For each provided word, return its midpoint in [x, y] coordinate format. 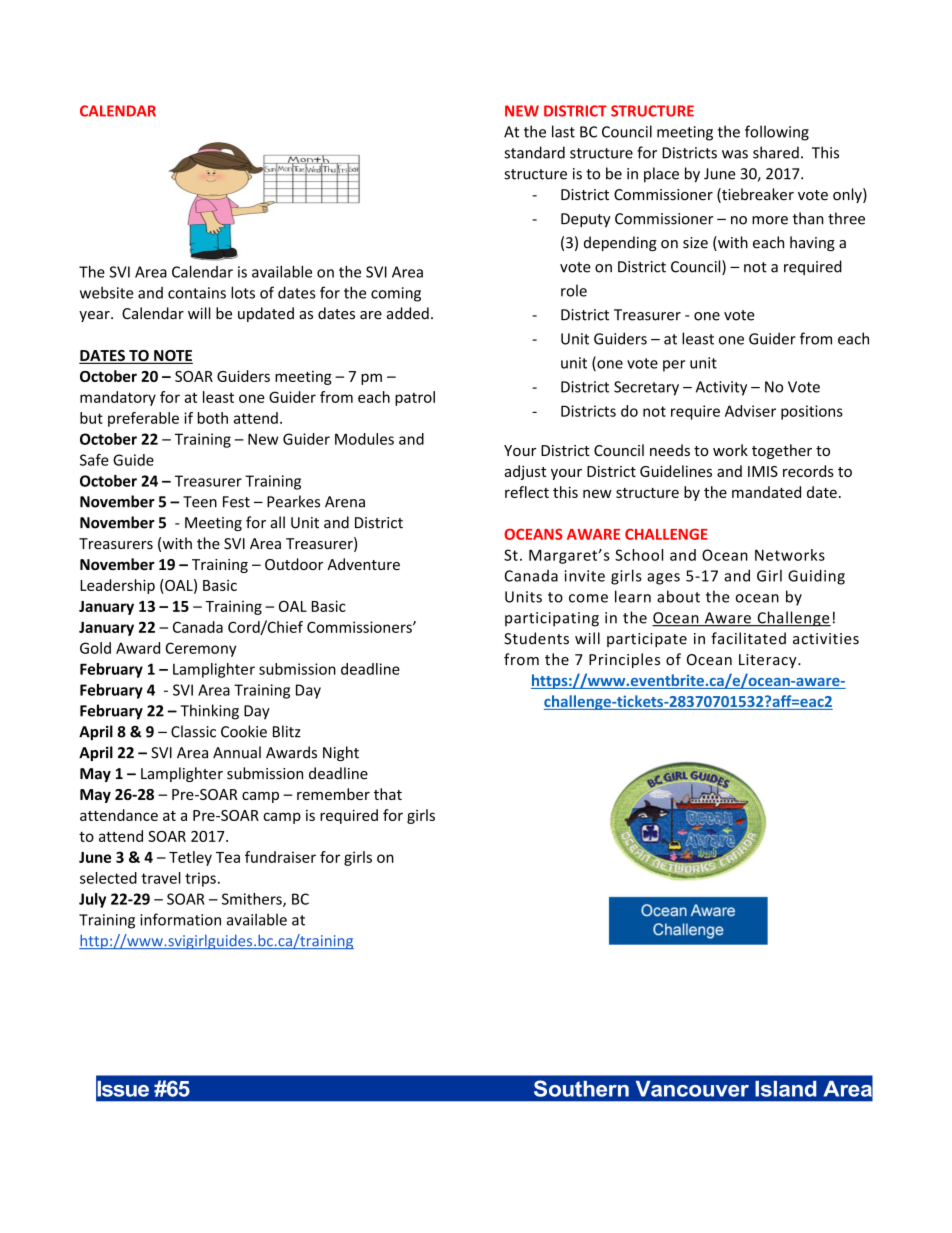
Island [785, 1089]
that [388, 794]
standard [534, 152]
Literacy [769, 661]
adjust [525, 472]
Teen [200, 502]
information [180, 919]
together [782, 451]
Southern [581, 1088]
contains [197, 293]
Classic [193, 731]
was [735, 154]
